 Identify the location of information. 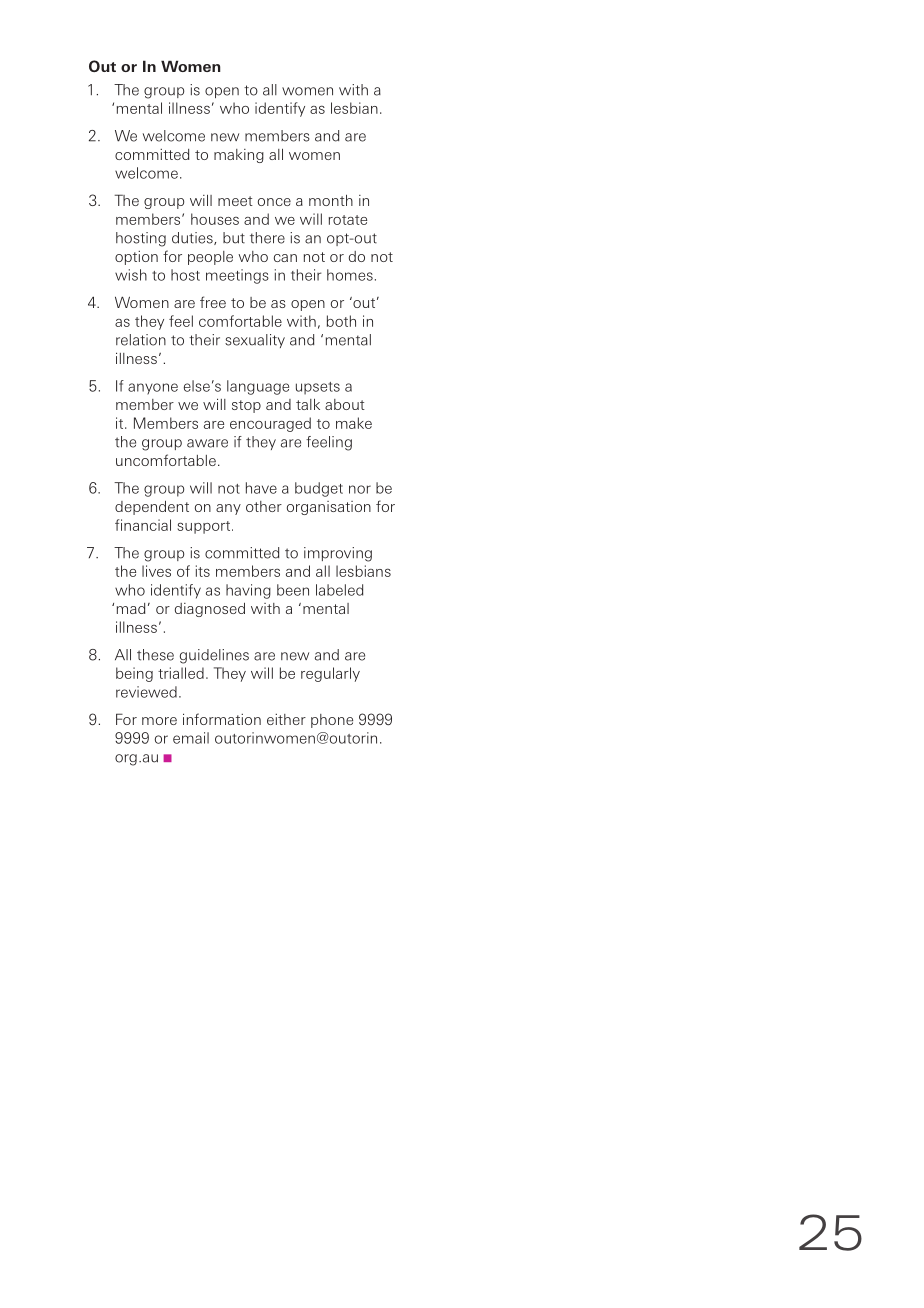
(222, 719).
